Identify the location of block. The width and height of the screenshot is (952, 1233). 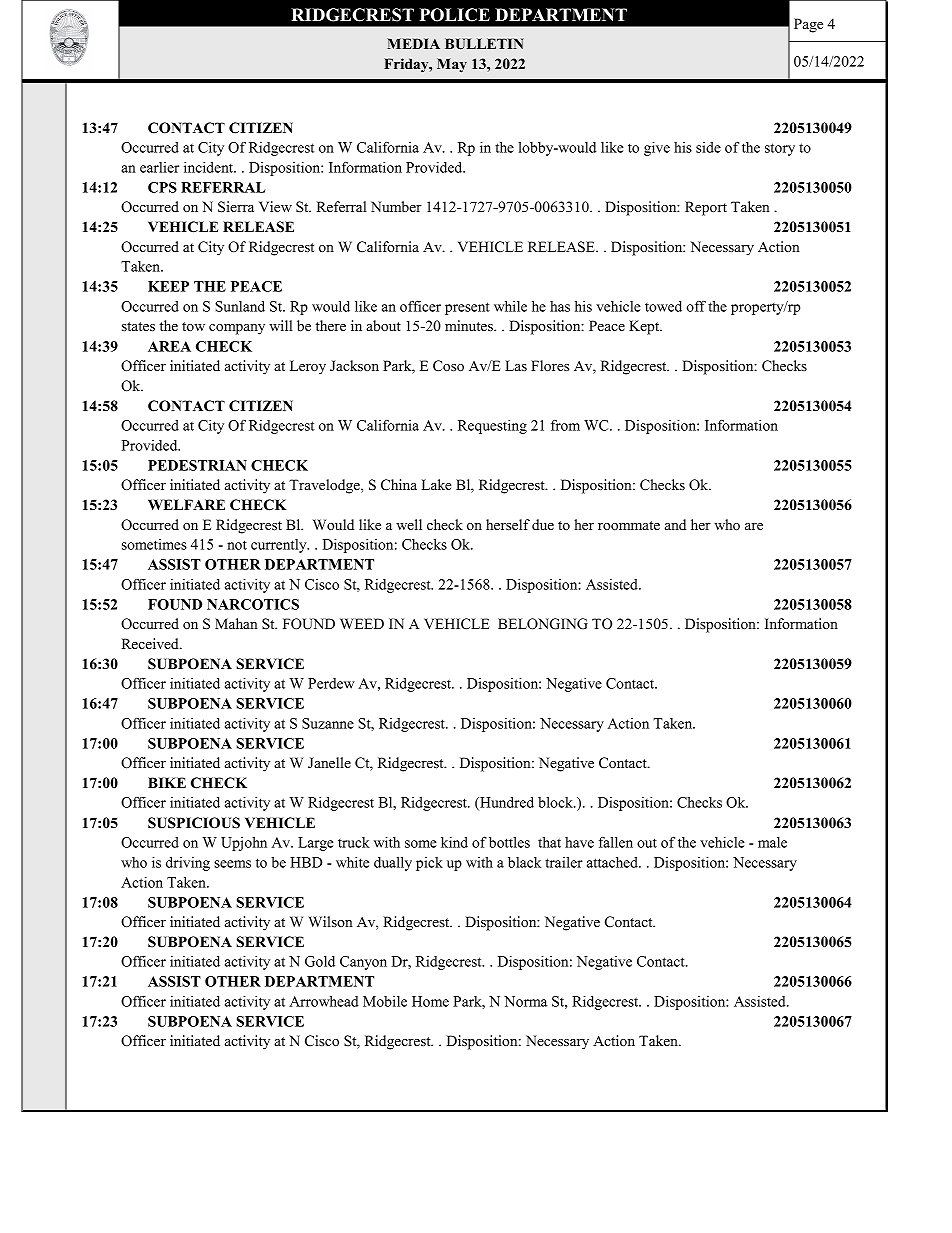
(556, 802).
